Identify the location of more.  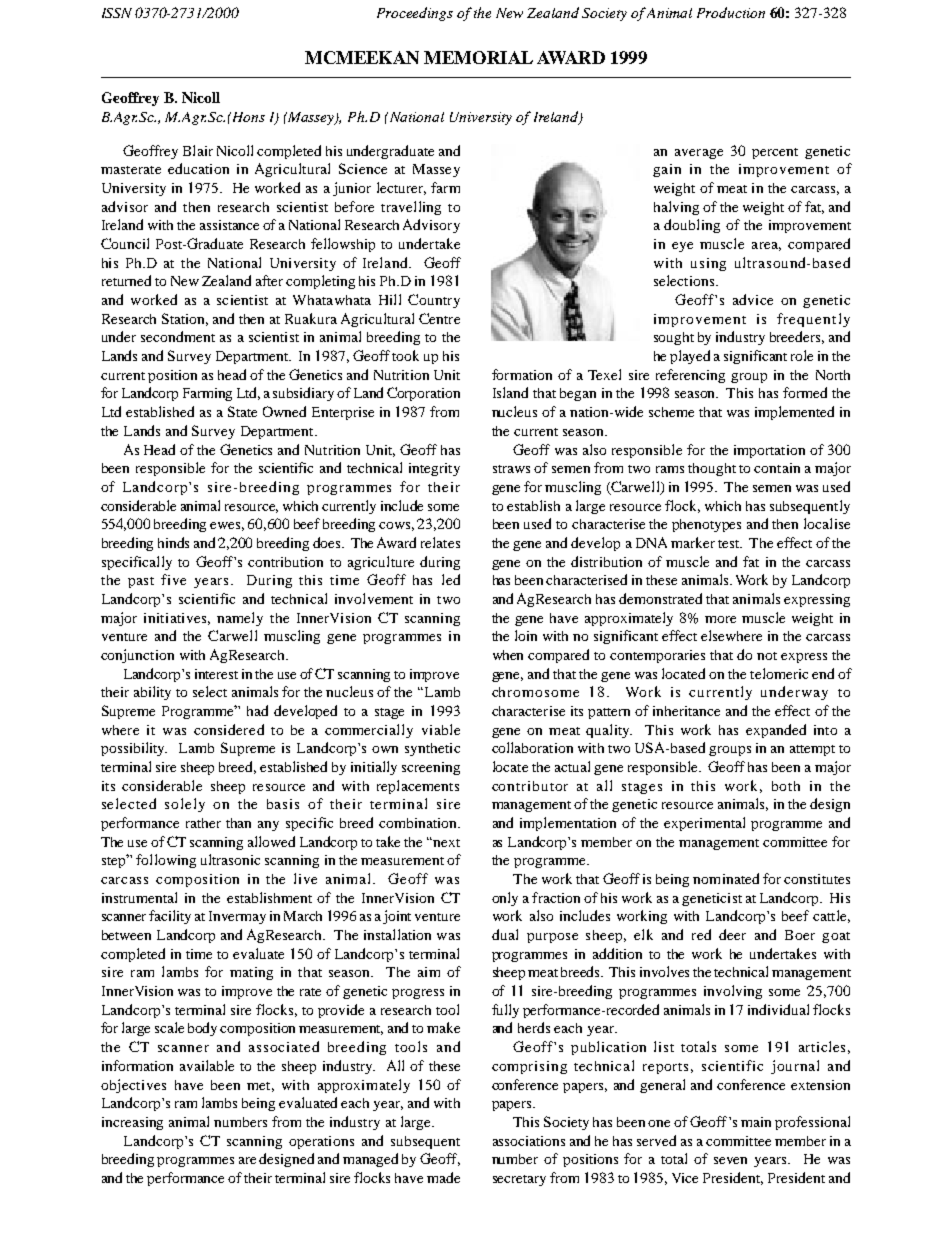
(720, 619).
